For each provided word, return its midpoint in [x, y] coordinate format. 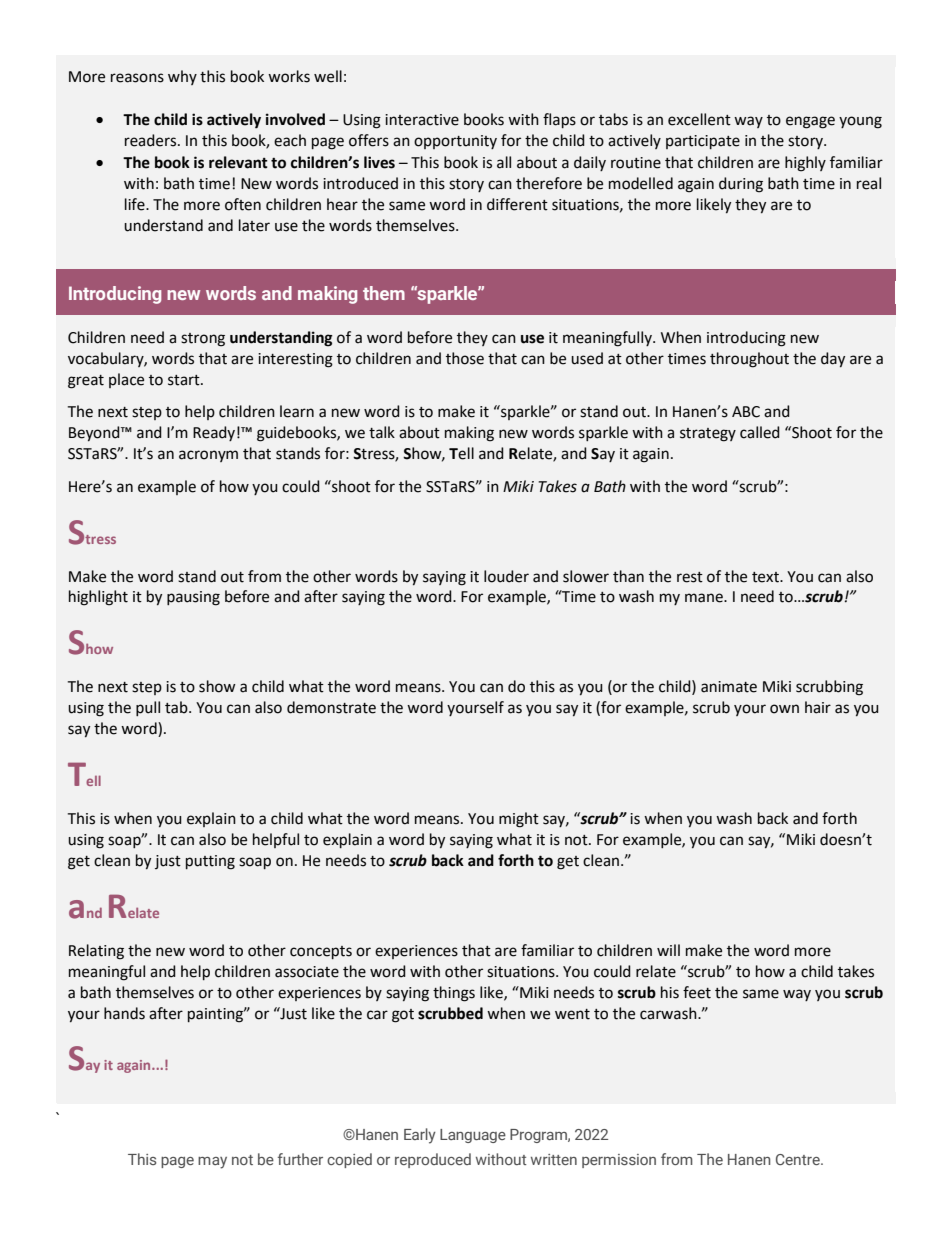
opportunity [455, 142]
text [766, 577]
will [668, 950]
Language [473, 1136]
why [182, 77]
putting [210, 862]
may [212, 1163]
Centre [799, 1159]
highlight [98, 598]
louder [506, 576]
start [185, 380]
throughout [749, 360]
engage [810, 122]
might [519, 820]
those [465, 358]
